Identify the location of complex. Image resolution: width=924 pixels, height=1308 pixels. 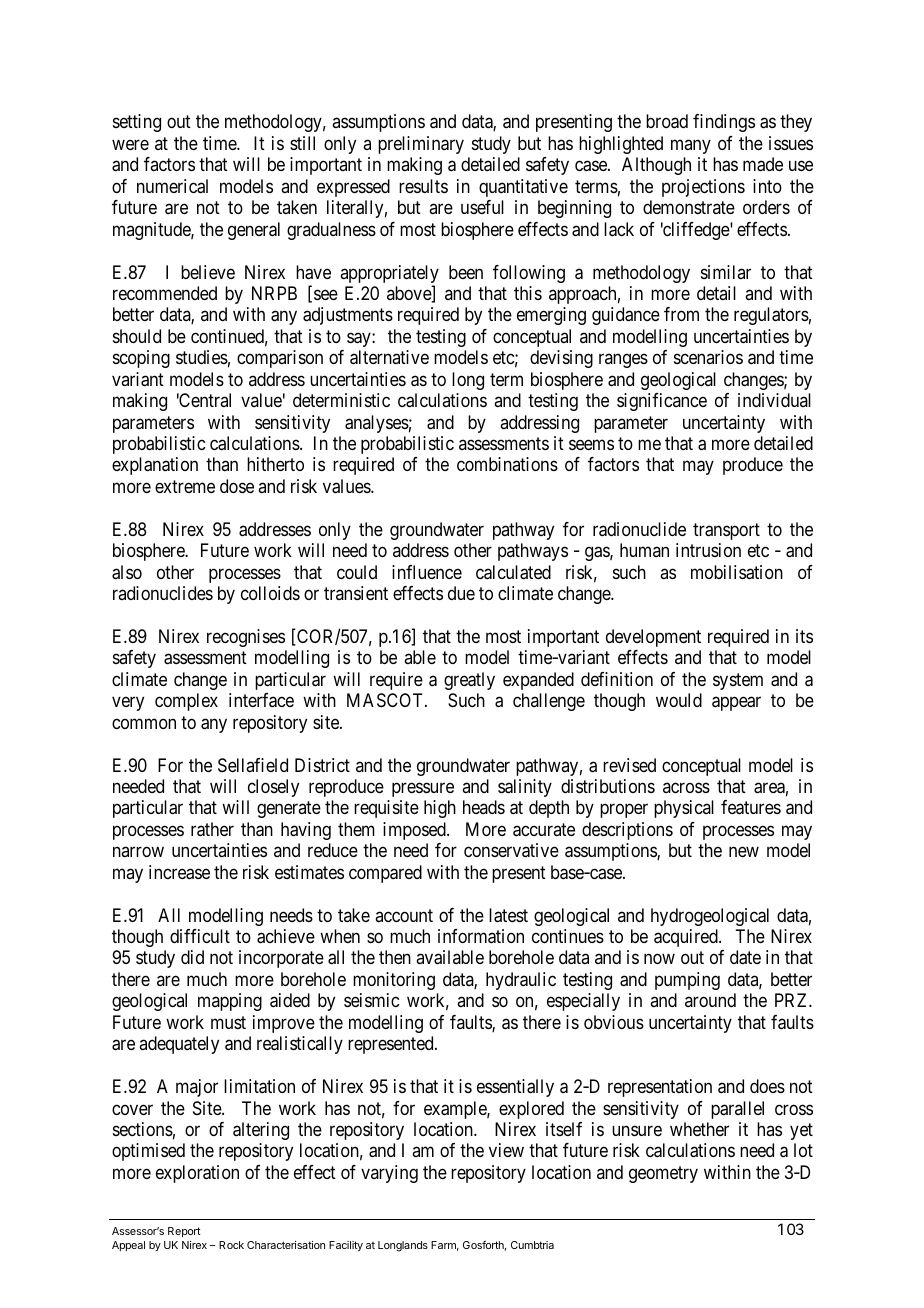
(186, 702).
